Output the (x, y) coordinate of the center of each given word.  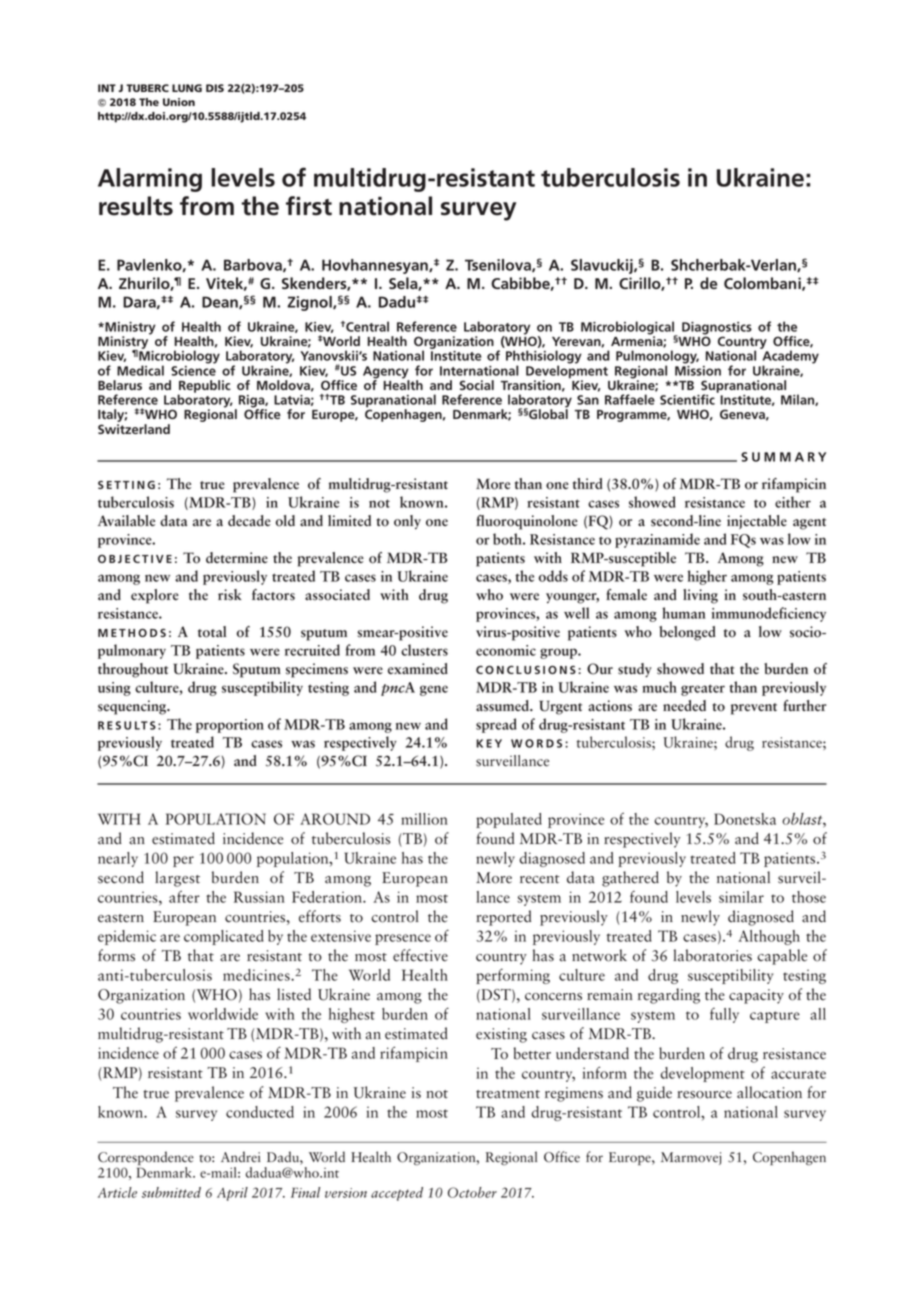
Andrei (240, 1157)
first (309, 206)
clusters (424, 650)
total (212, 632)
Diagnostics (717, 329)
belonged (687, 633)
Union (179, 102)
